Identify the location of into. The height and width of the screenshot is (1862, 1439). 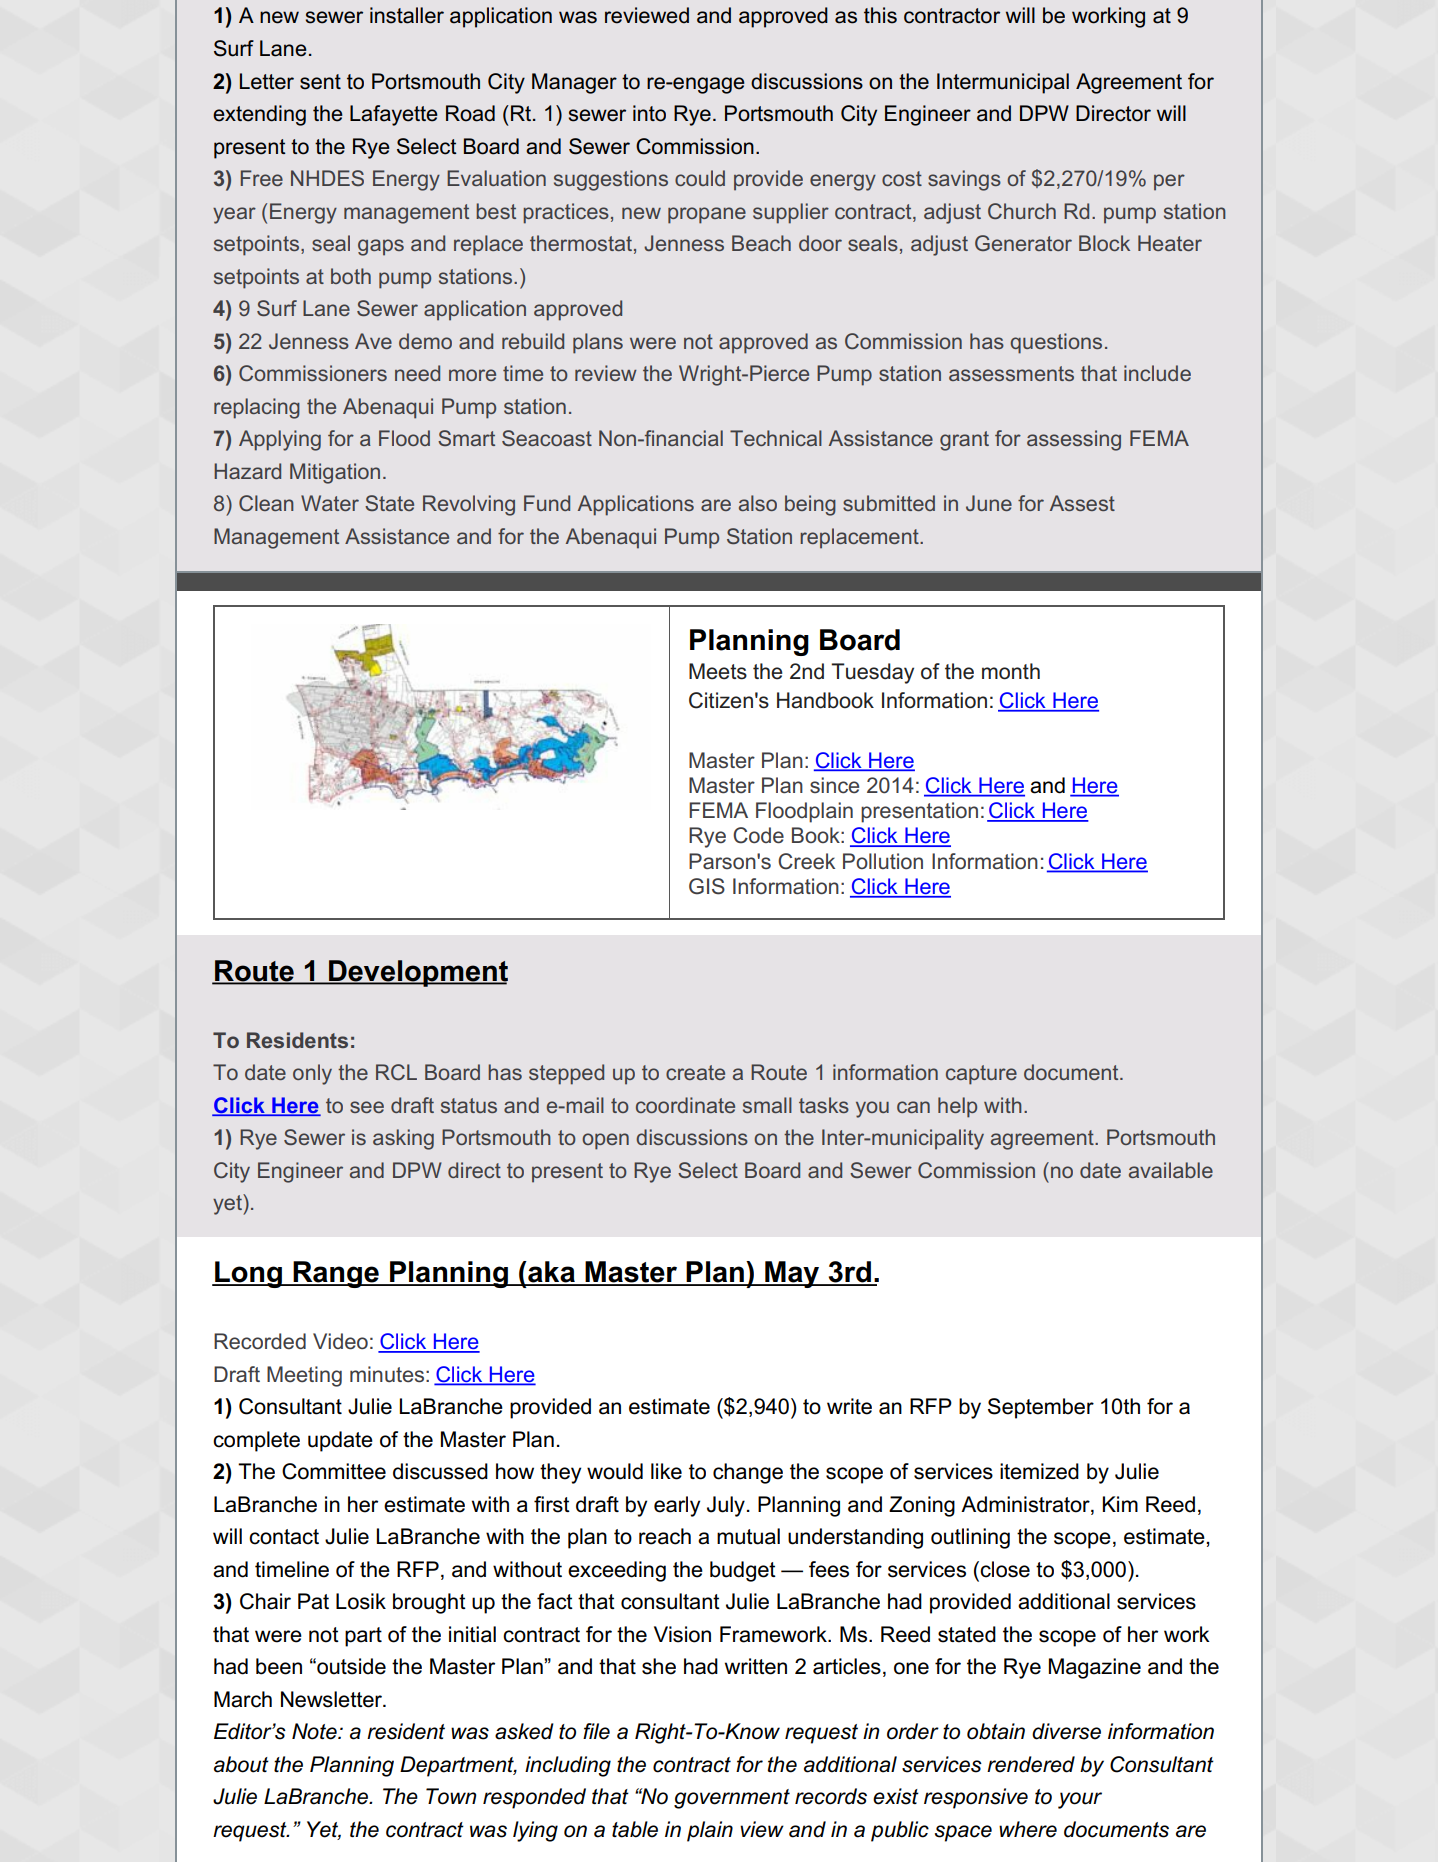
(649, 113).
